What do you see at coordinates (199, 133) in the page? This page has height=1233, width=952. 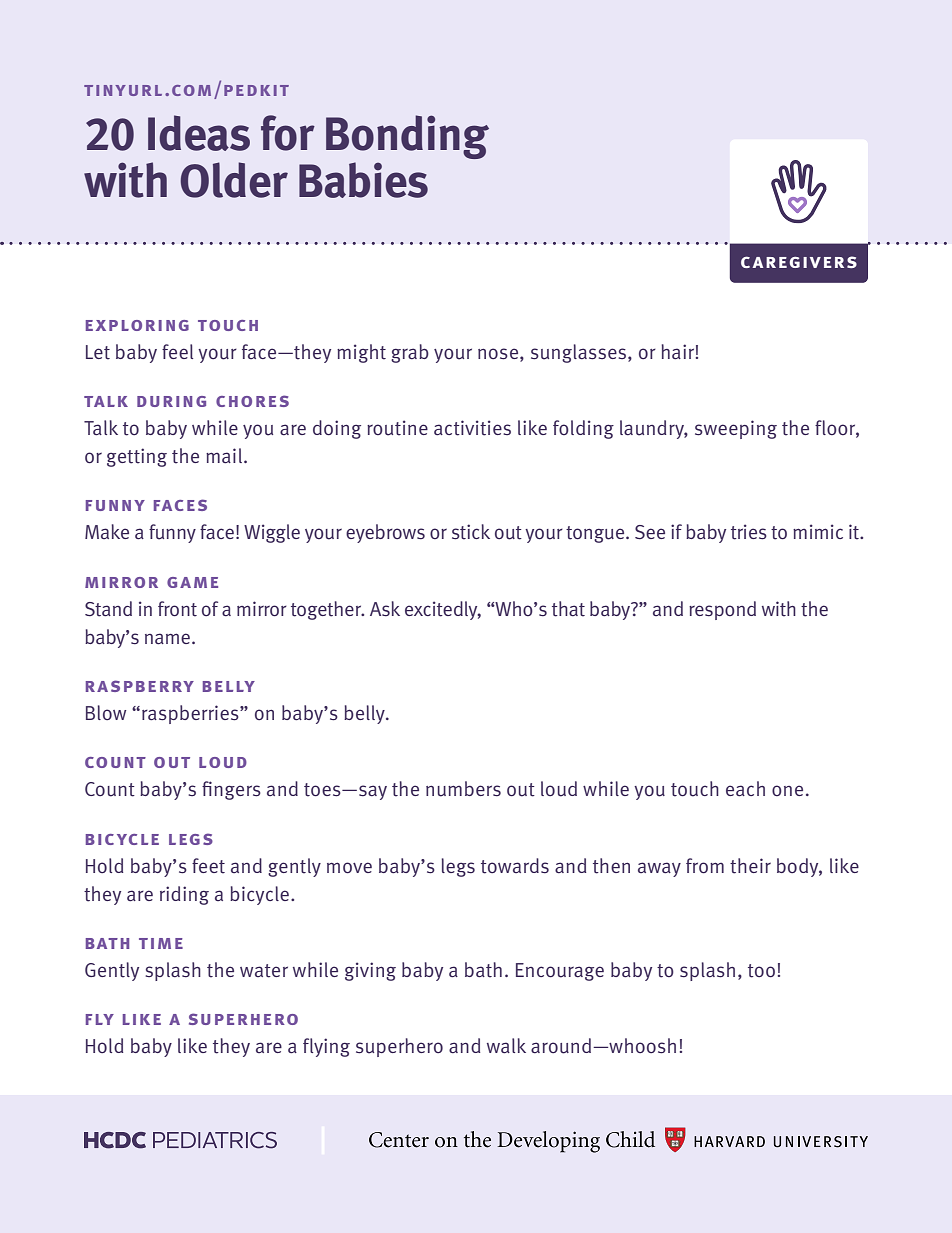 I see `Ideas` at bounding box center [199, 133].
